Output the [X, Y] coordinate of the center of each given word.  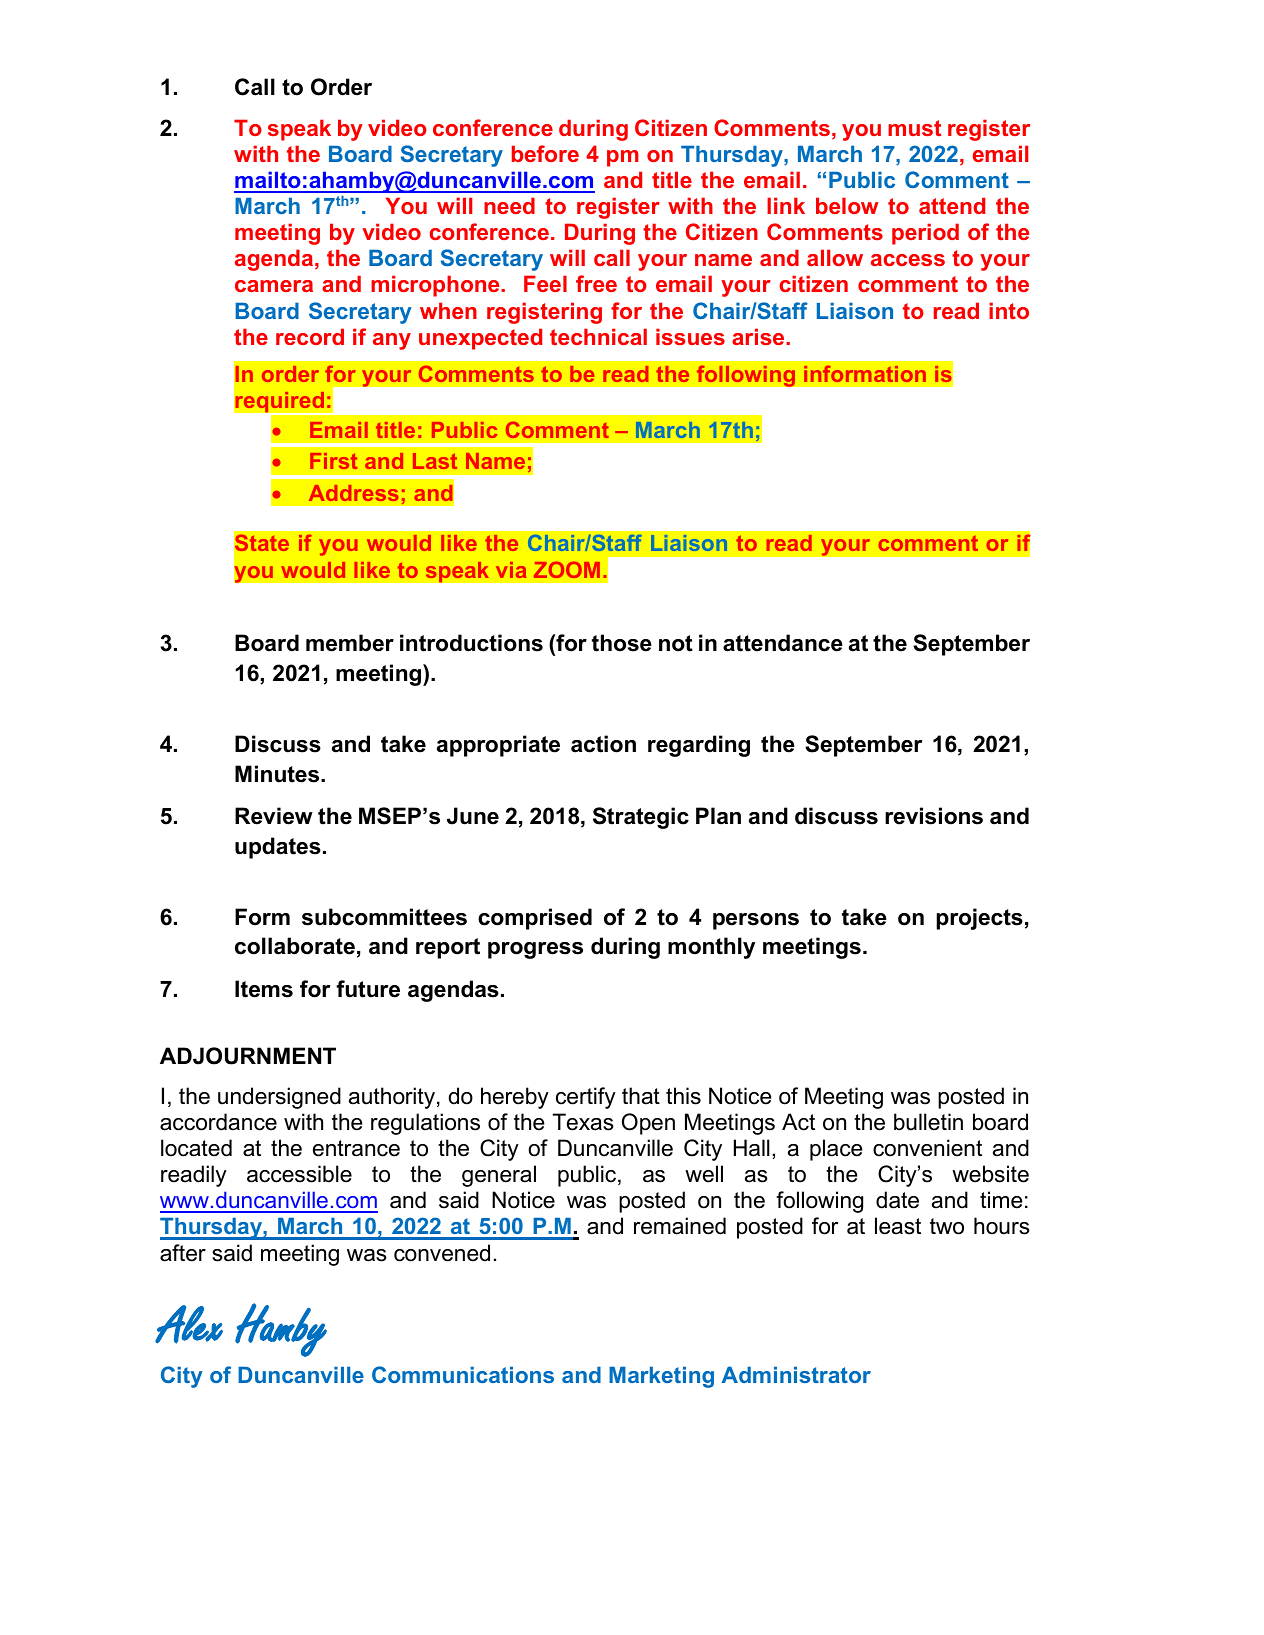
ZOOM [567, 569]
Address [353, 493]
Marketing [661, 1377]
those [622, 643]
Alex [189, 1324]
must [914, 128]
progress [535, 950]
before [545, 153]
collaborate [295, 946]
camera [274, 286]
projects [979, 919]
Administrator [796, 1374]
